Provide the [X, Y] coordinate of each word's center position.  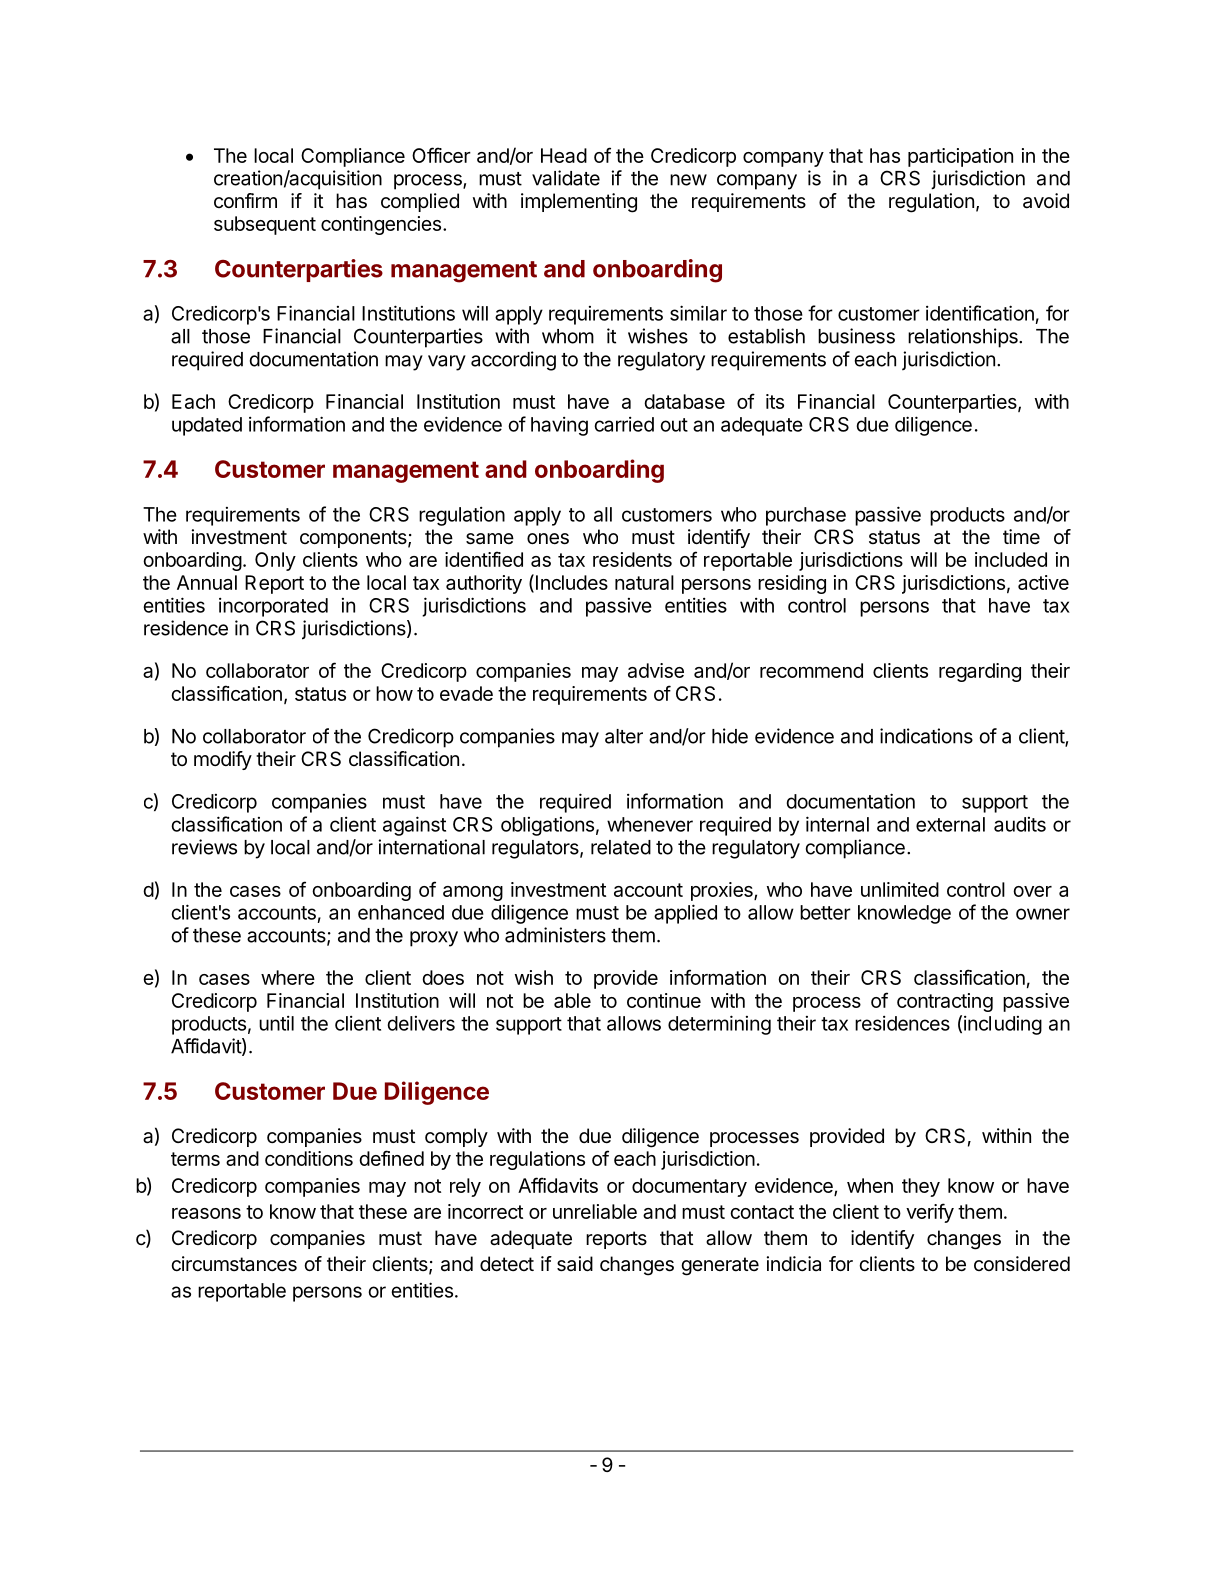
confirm [245, 200]
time [1021, 536]
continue [664, 1000]
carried [624, 424]
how [394, 693]
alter [624, 736]
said [575, 1264]
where [288, 977]
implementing [579, 203]
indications [926, 736]
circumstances [234, 1264]
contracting [945, 1002]
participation [960, 157]
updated [207, 426]
